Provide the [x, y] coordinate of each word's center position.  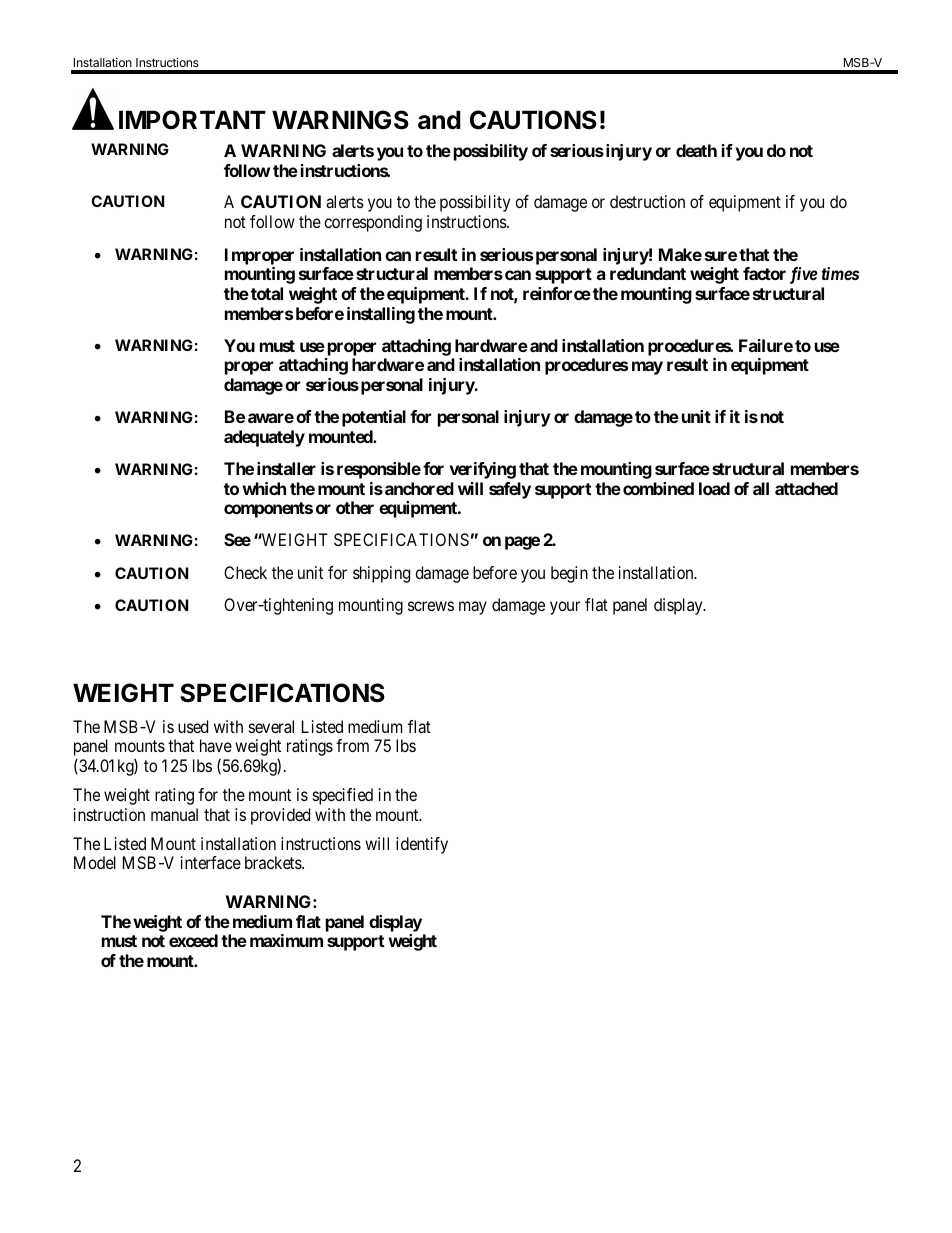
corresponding [373, 223]
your [565, 608]
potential [374, 418]
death [696, 150]
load [714, 488]
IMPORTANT [192, 120]
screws [431, 606]
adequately [264, 438]
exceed [193, 940]
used [193, 726]
